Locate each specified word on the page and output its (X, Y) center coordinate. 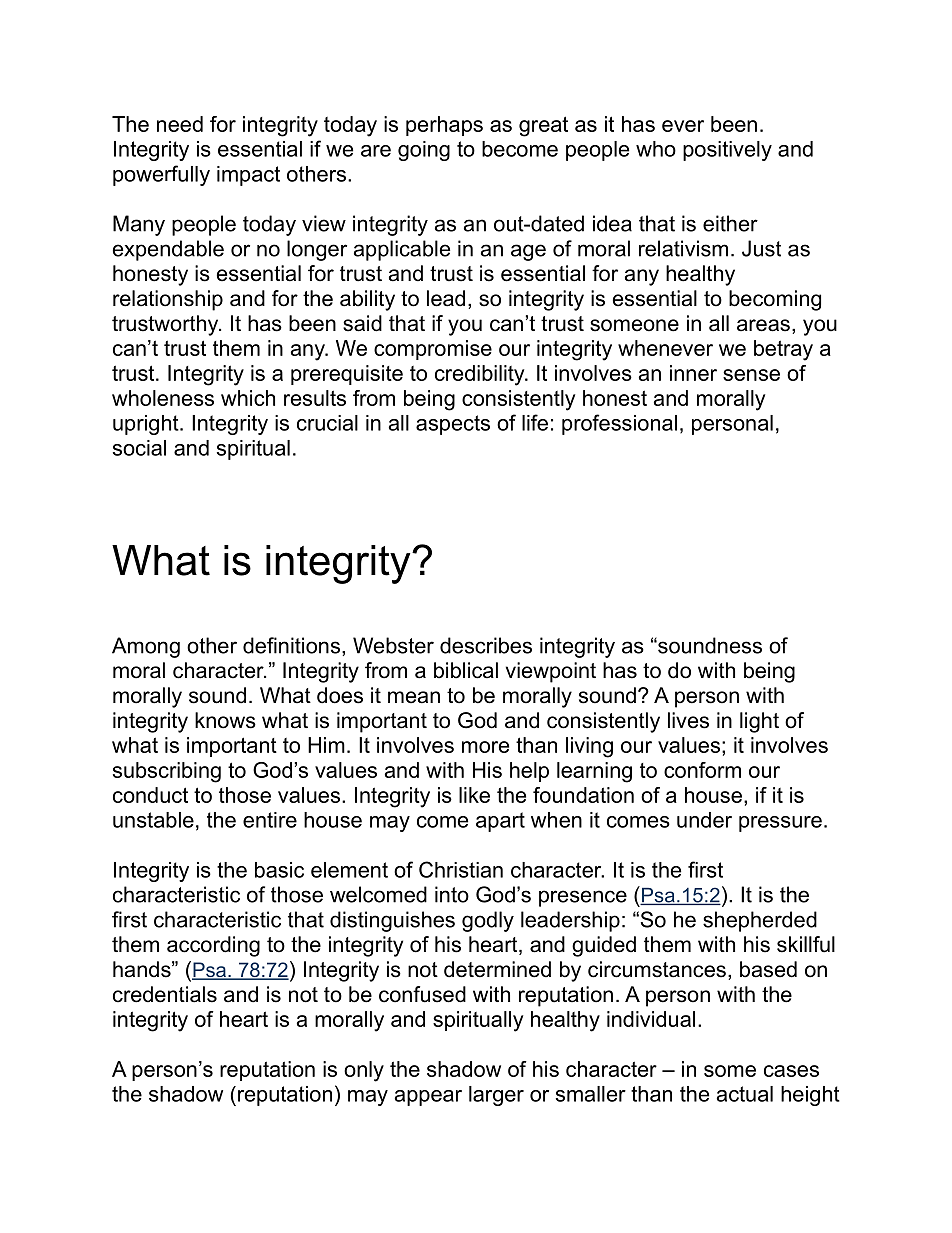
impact (248, 176)
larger (496, 1096)
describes (486, 645)
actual (745, 1094)
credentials (165, 994)
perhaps (444, 126)
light (759, 722)
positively (727, 151)
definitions (291, 645)
